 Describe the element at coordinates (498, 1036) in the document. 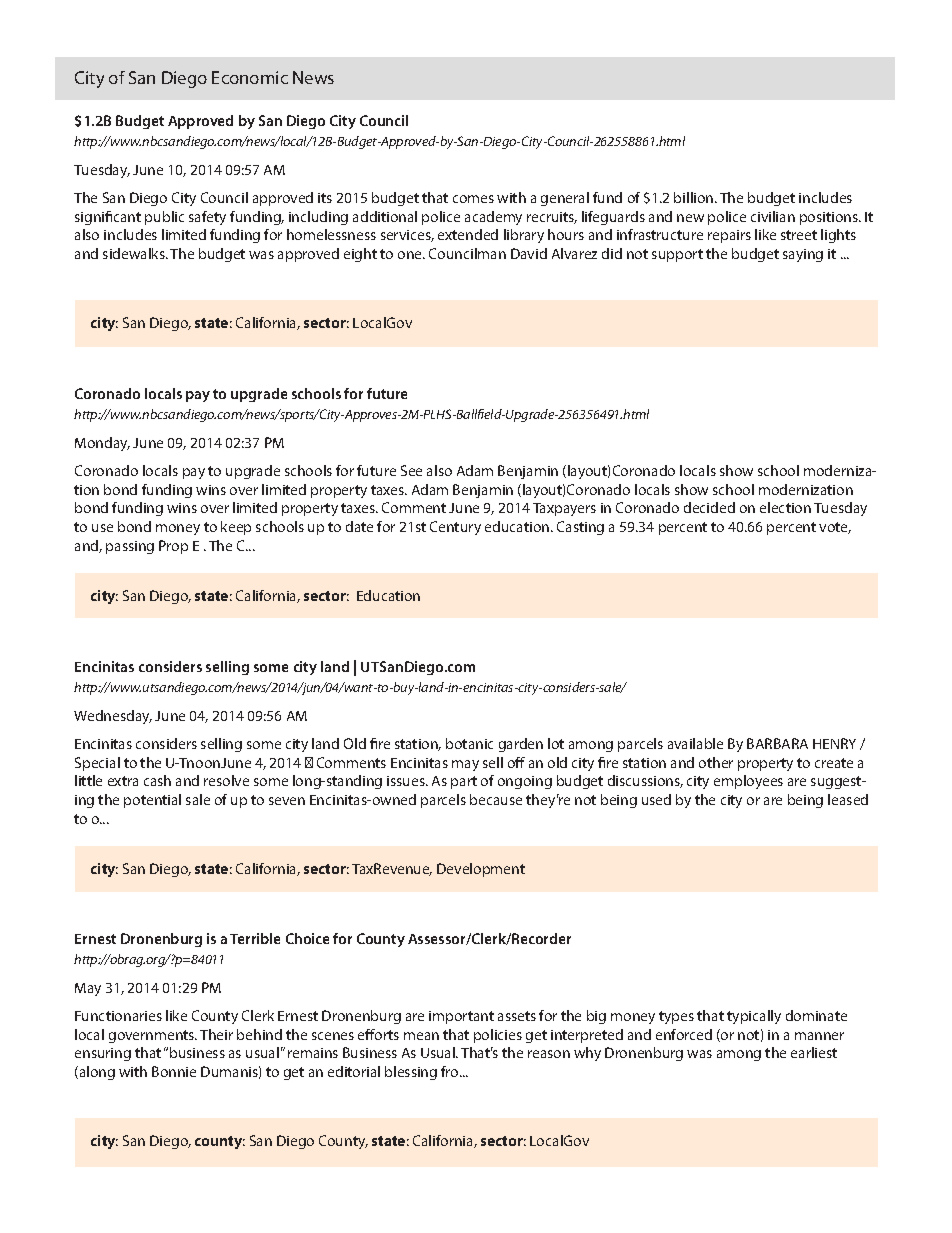

I see `policies` at that location.
